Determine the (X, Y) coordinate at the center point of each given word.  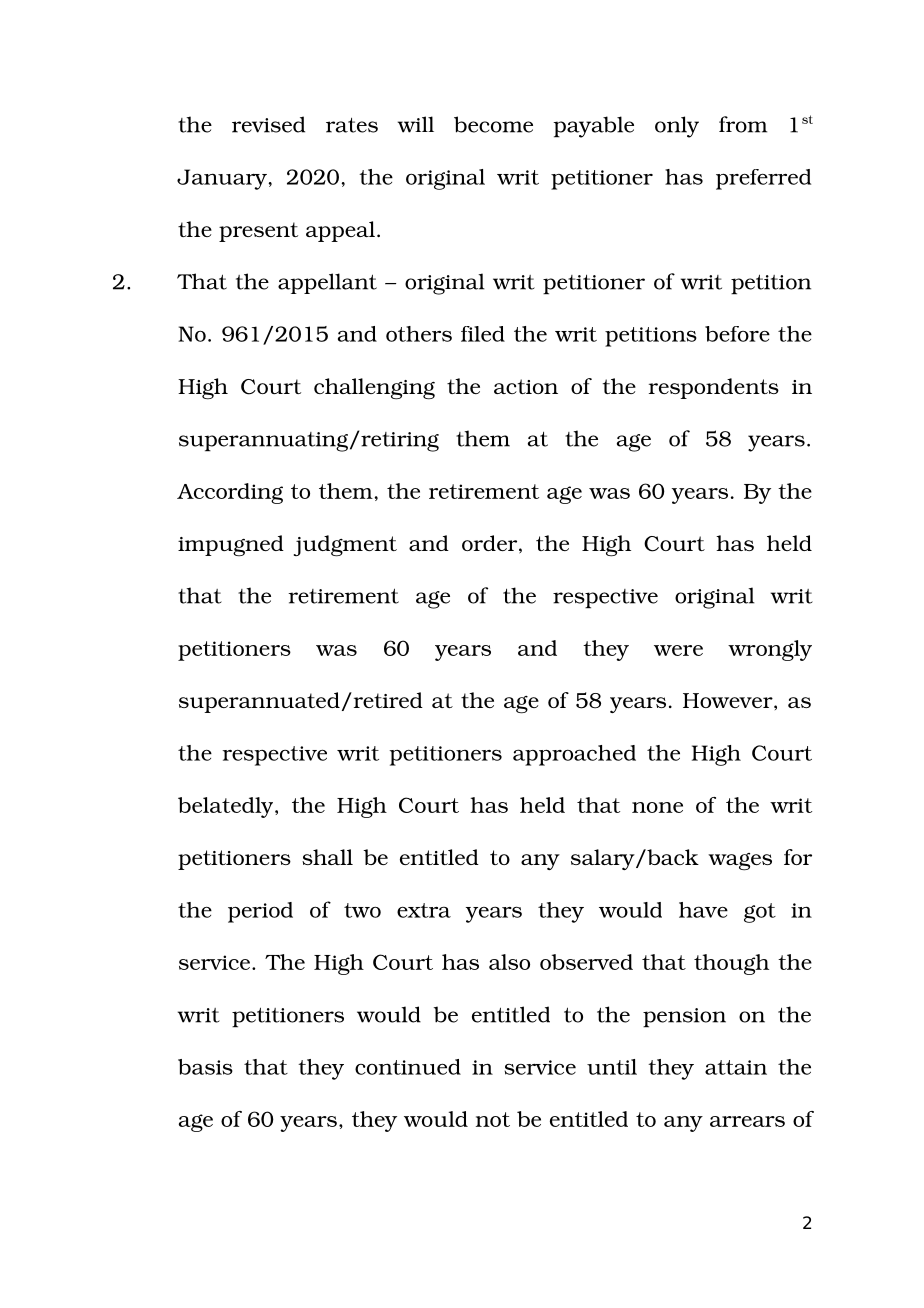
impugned (231, 546)
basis (205, 1067)
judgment (345, 546)
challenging (374, 389)
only (677, 127)
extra (424, 910)
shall (327, 857)
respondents (714, 388)
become (493, 124)
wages (740, 862)
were (678, 650)
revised (268, 124)
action (526, 386)
